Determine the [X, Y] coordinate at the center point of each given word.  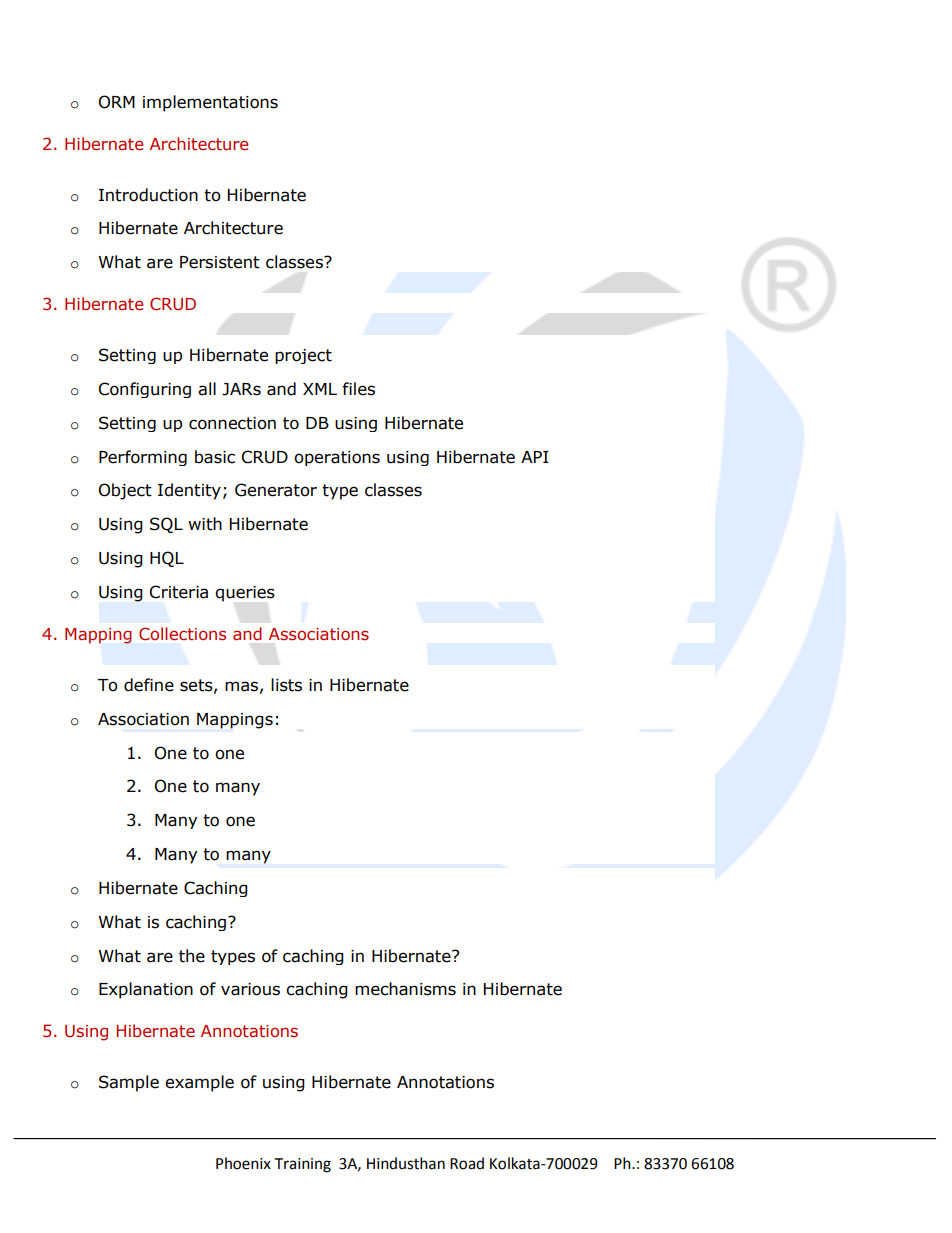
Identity [189, 491]
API [535, 457]
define [149, 685]
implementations [210, 103]
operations [337, 458]
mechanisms [405, 989]
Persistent [220, 262]
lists [286, 685]
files [358, 389]
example [199, 1083]
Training [303, 1165]
